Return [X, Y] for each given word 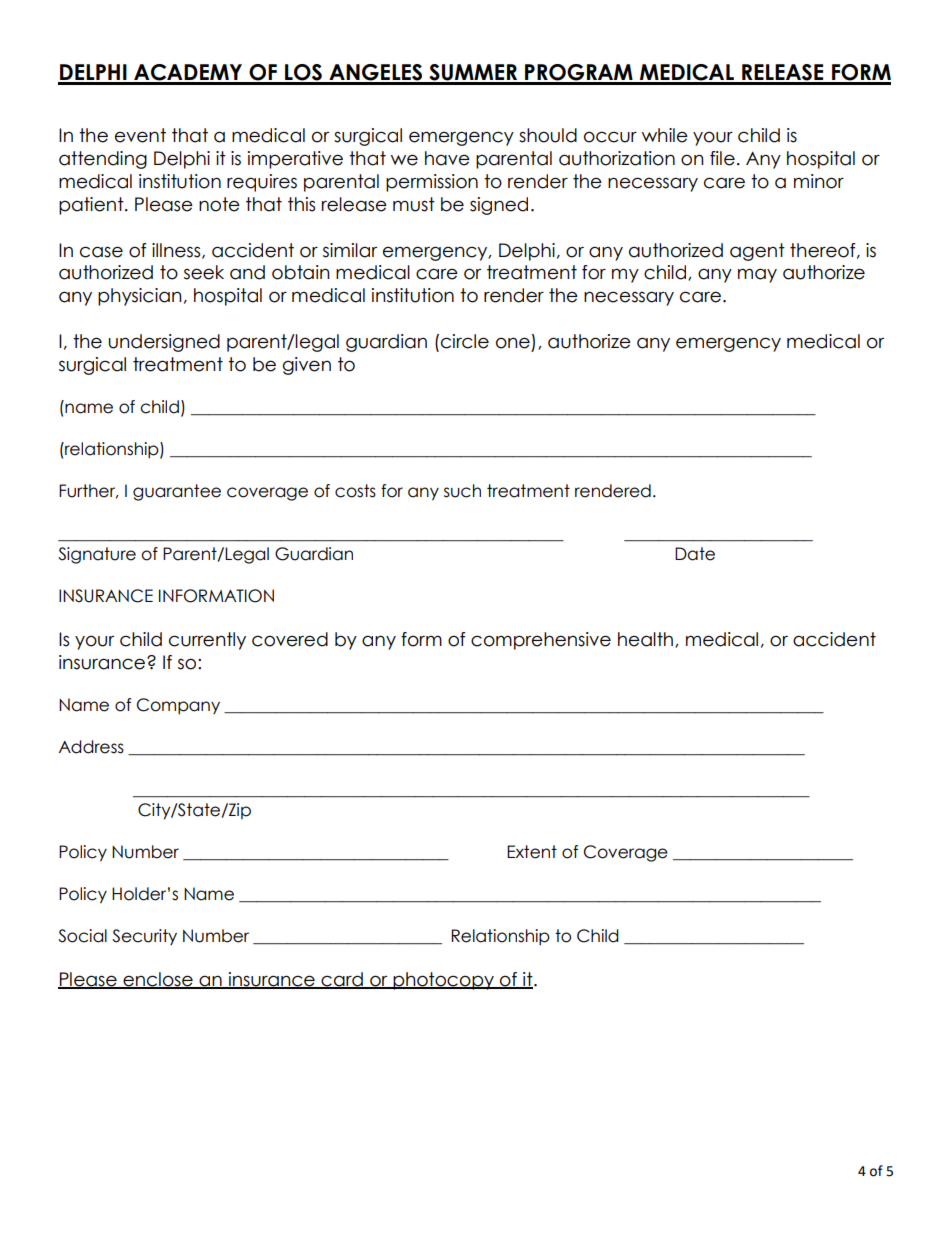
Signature [97, 555]
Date [695, 554]
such [462, 491]
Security [144, 937]
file [722, 158]
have [447, 158]
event [140, 135]
